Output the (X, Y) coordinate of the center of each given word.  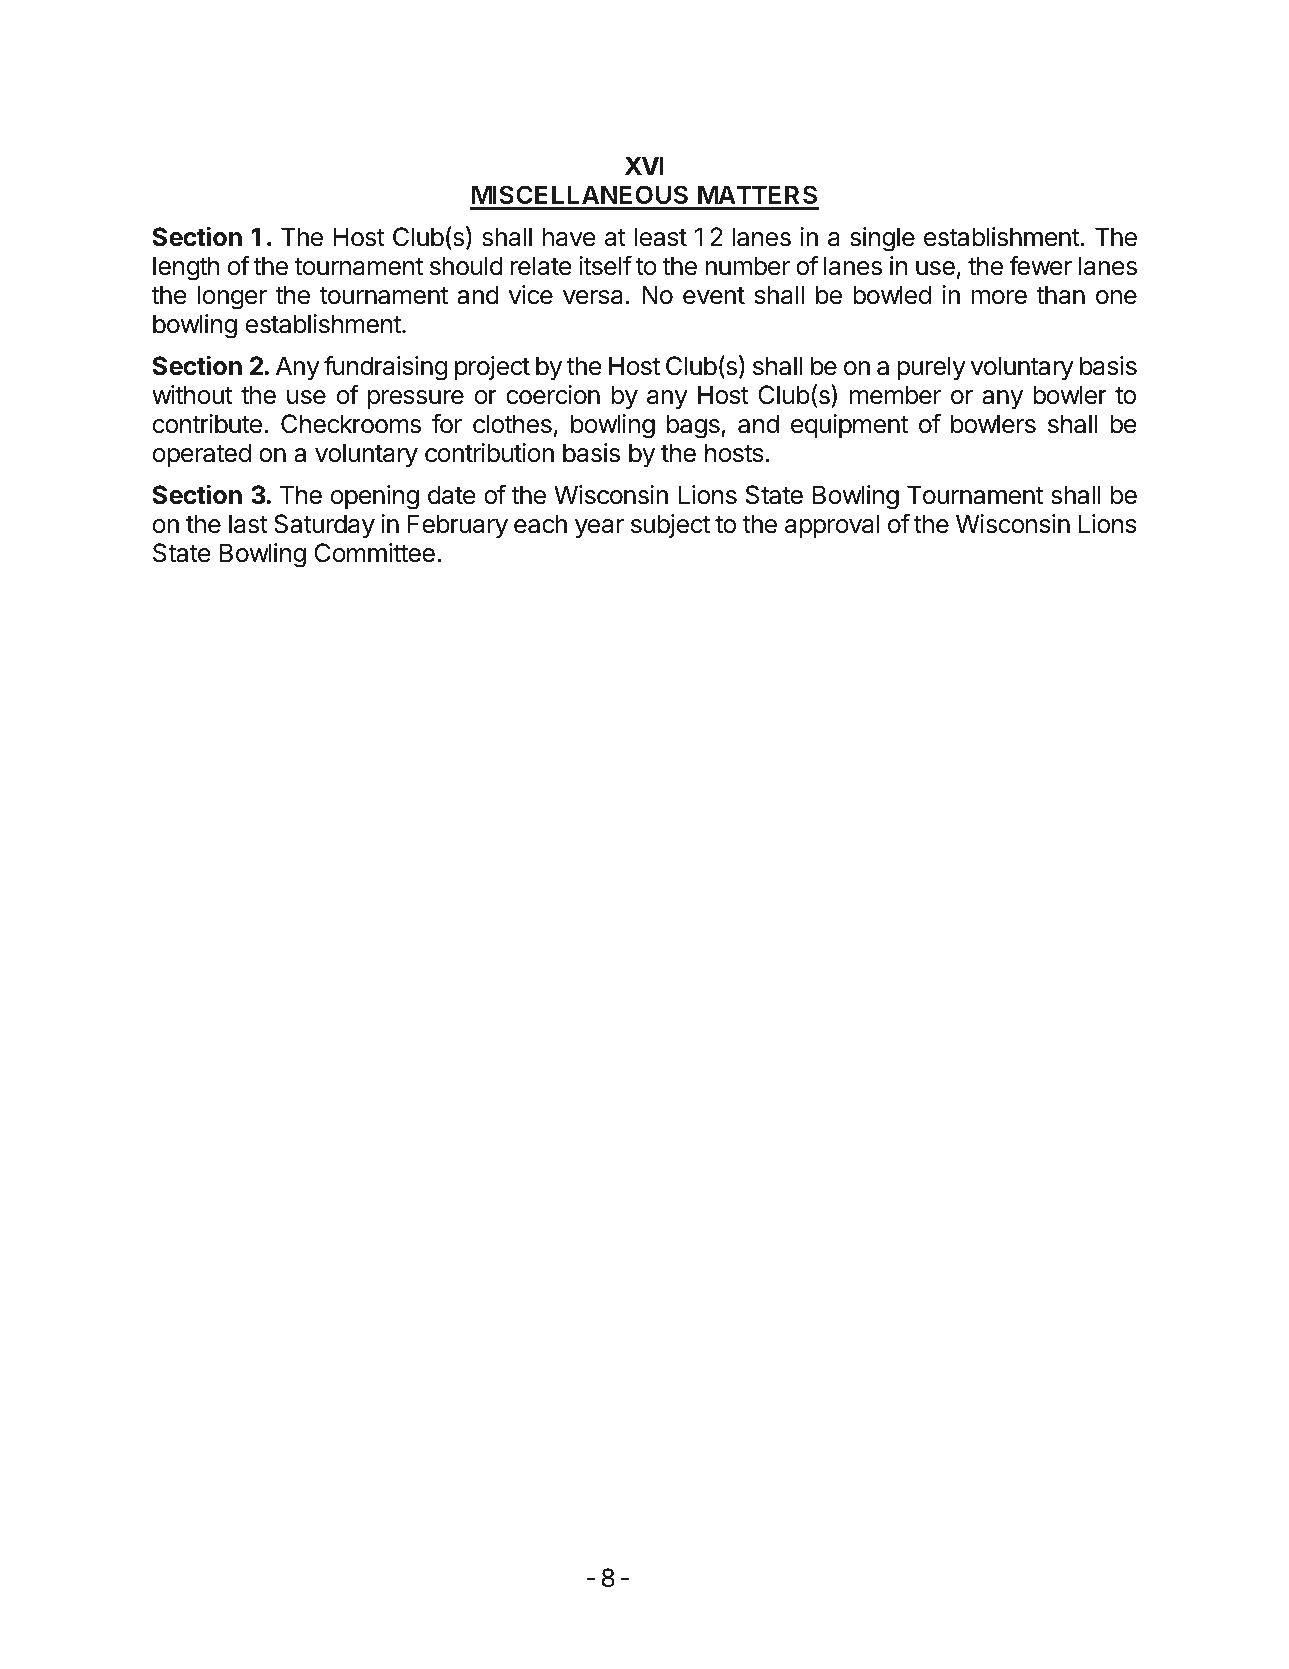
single (882, 239)
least (661, 237)
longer (232, 297)
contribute (207, 424)
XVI (644, 165)
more (999, 297)
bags (694, 426)
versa (593, 297)
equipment (849, 426)
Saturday (324, 526)
